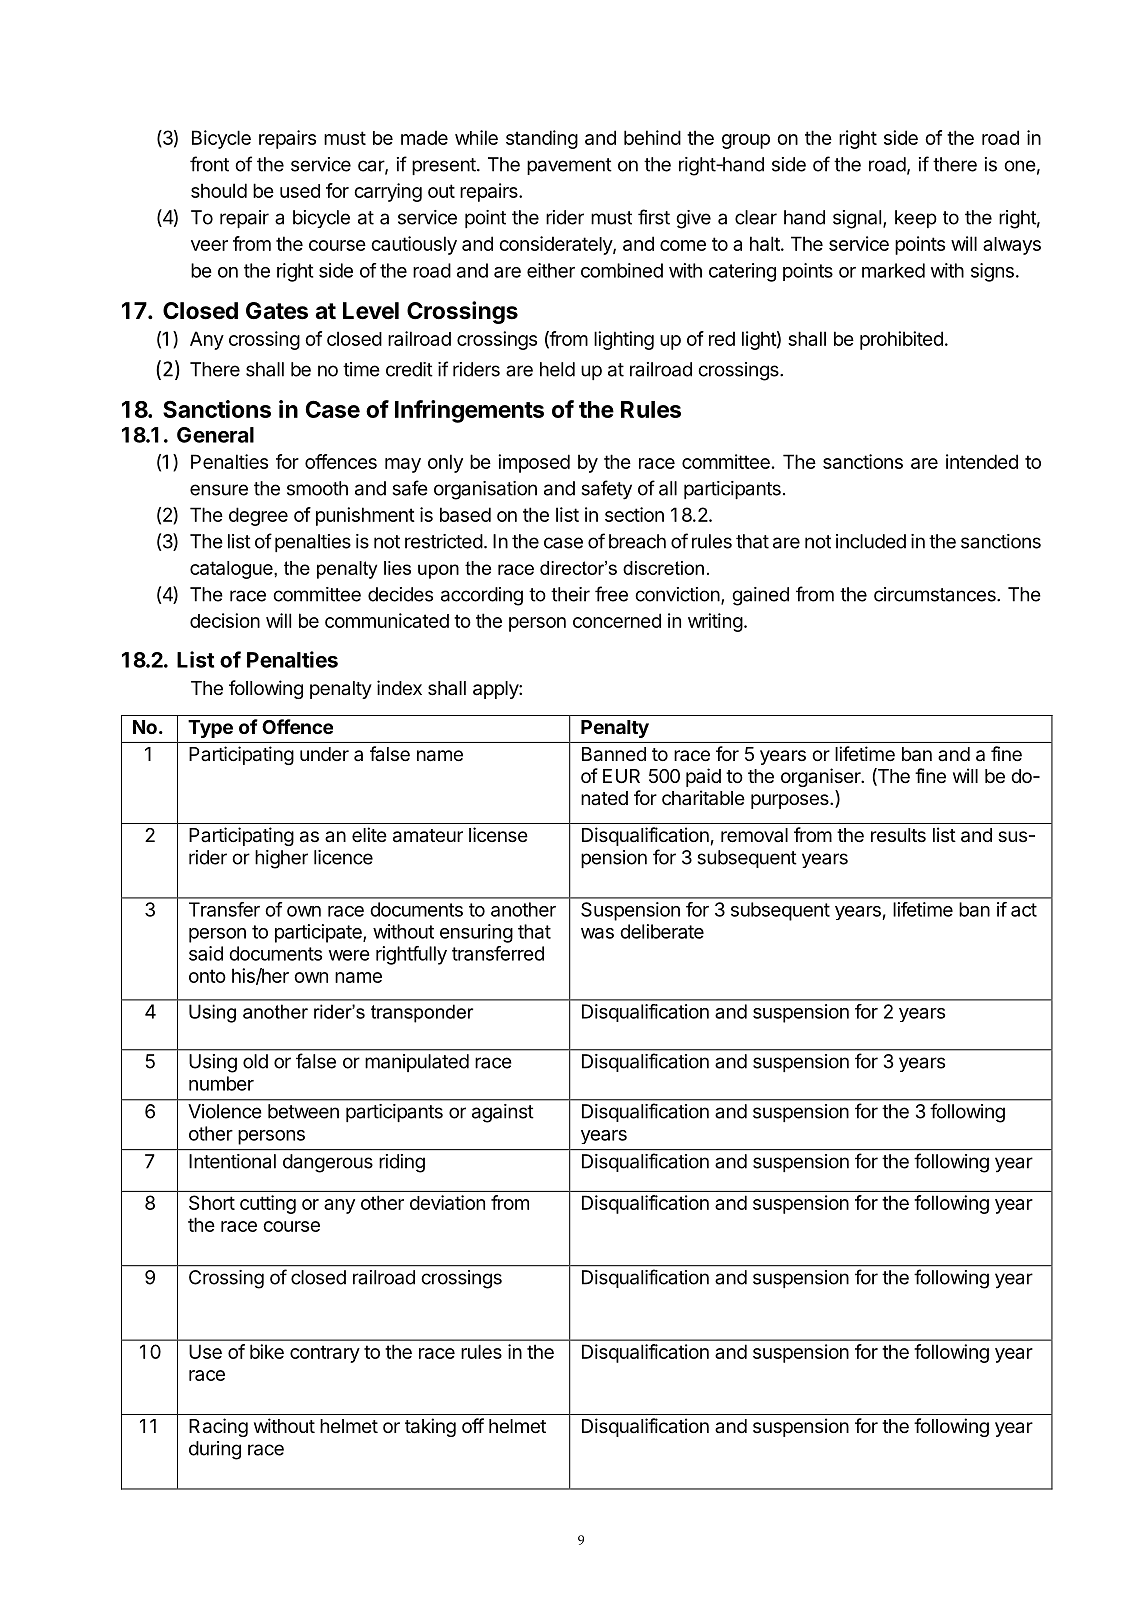  I want to click on contrary, so click(325, 1354).
